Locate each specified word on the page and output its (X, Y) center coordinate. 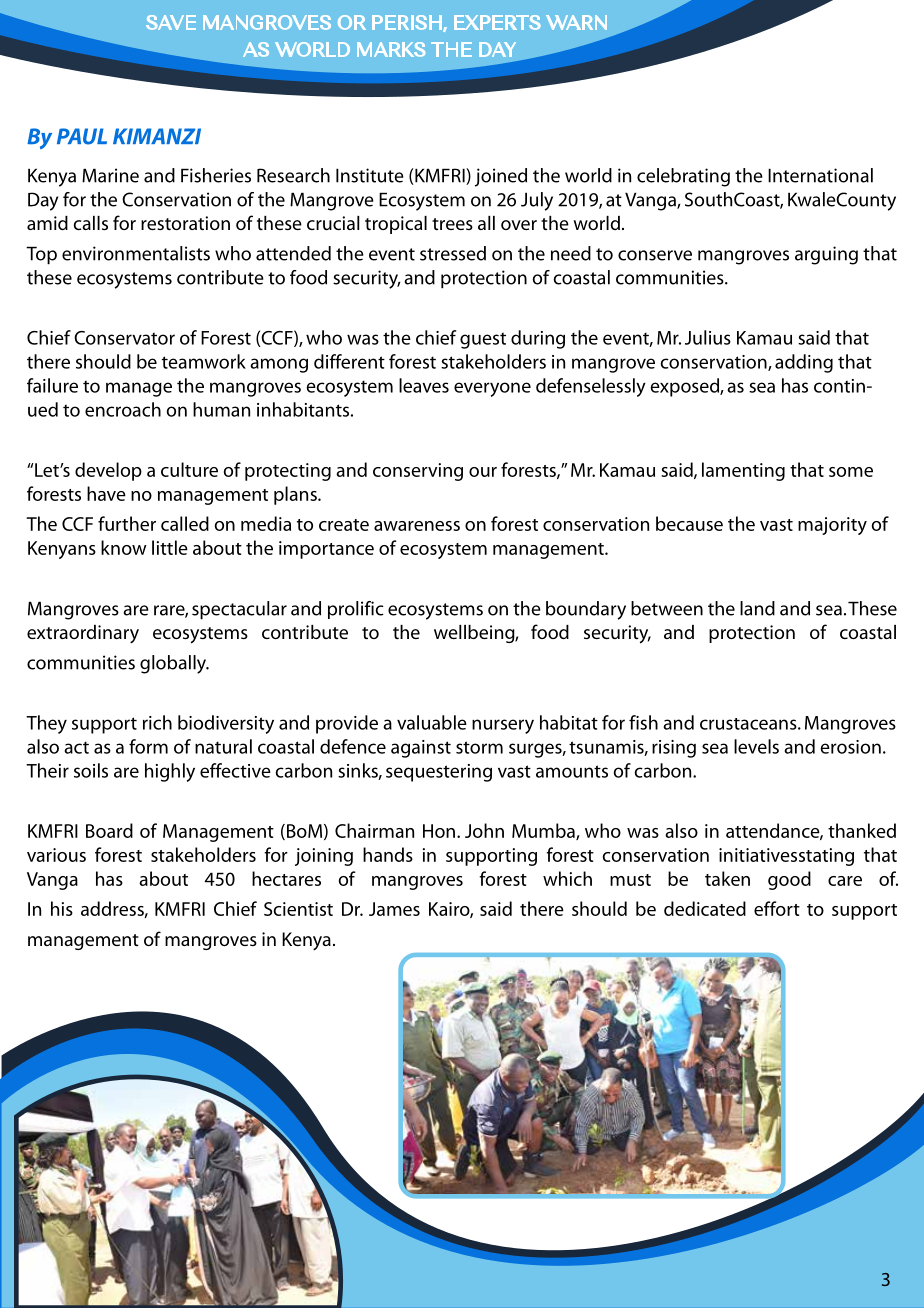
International (820, 175)
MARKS (391, 49)
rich (157, 722)
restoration (185, 223)
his (62, 908)
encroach (123, 409)
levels (756, 746)
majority (832, 526)
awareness (417, 526)
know (124, 547)
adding (804, 363)
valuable (432, 722)
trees (452, 224)
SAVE (171, 22)
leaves (424, 385)
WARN (576, 22)
